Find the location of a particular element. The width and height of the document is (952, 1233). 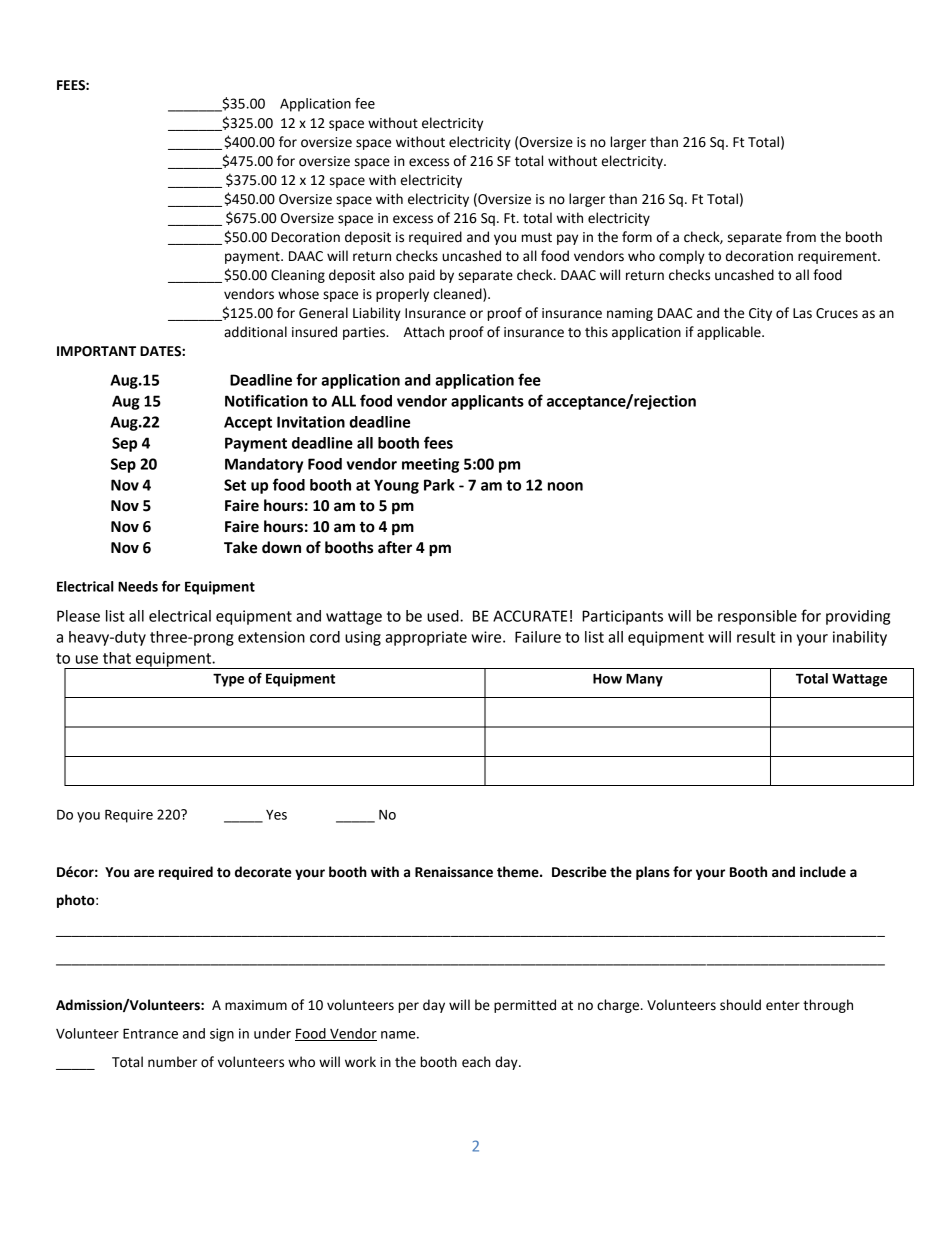

result is located at coordinates (756, 637).
